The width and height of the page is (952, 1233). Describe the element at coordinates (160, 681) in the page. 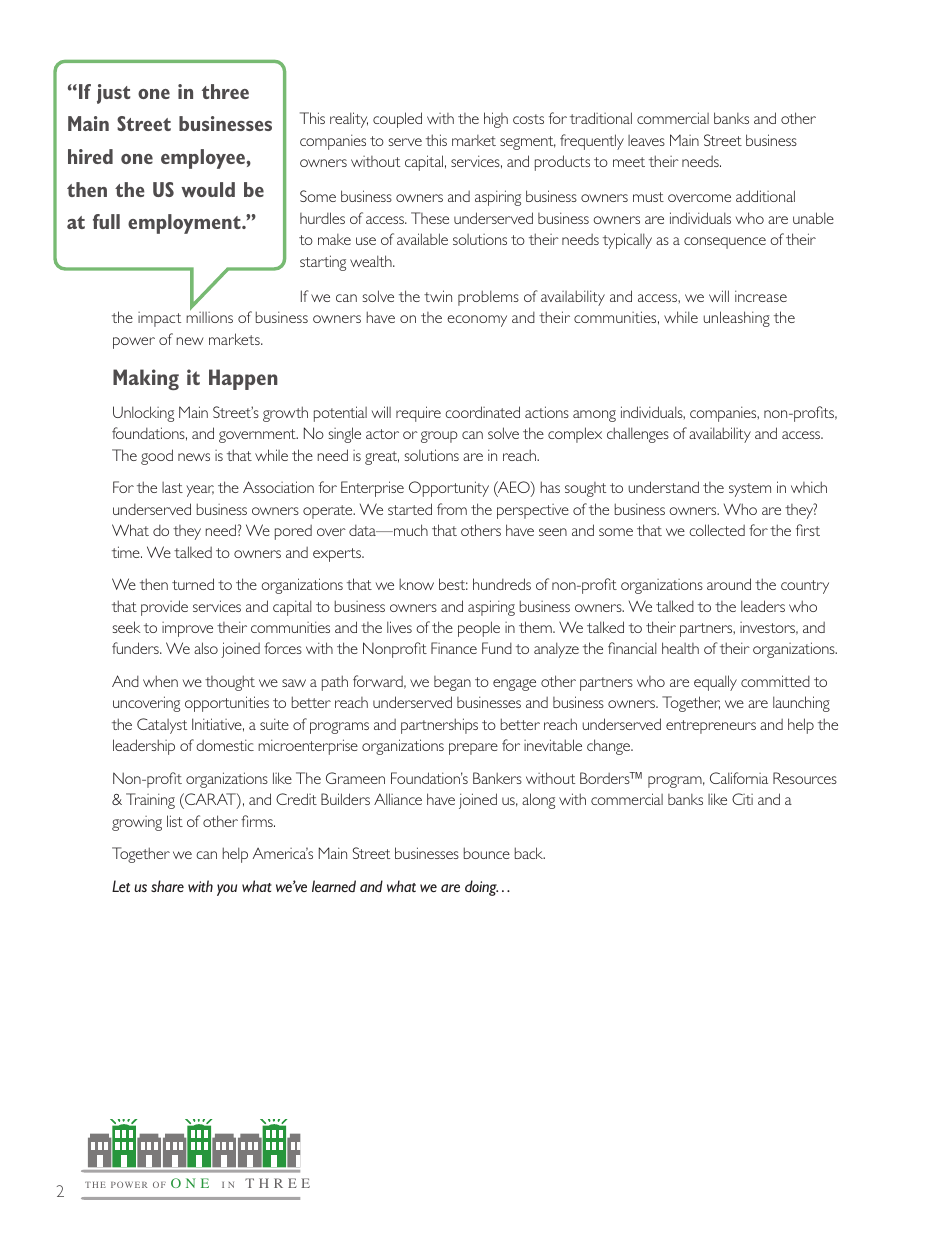

I see `when` at that location.
